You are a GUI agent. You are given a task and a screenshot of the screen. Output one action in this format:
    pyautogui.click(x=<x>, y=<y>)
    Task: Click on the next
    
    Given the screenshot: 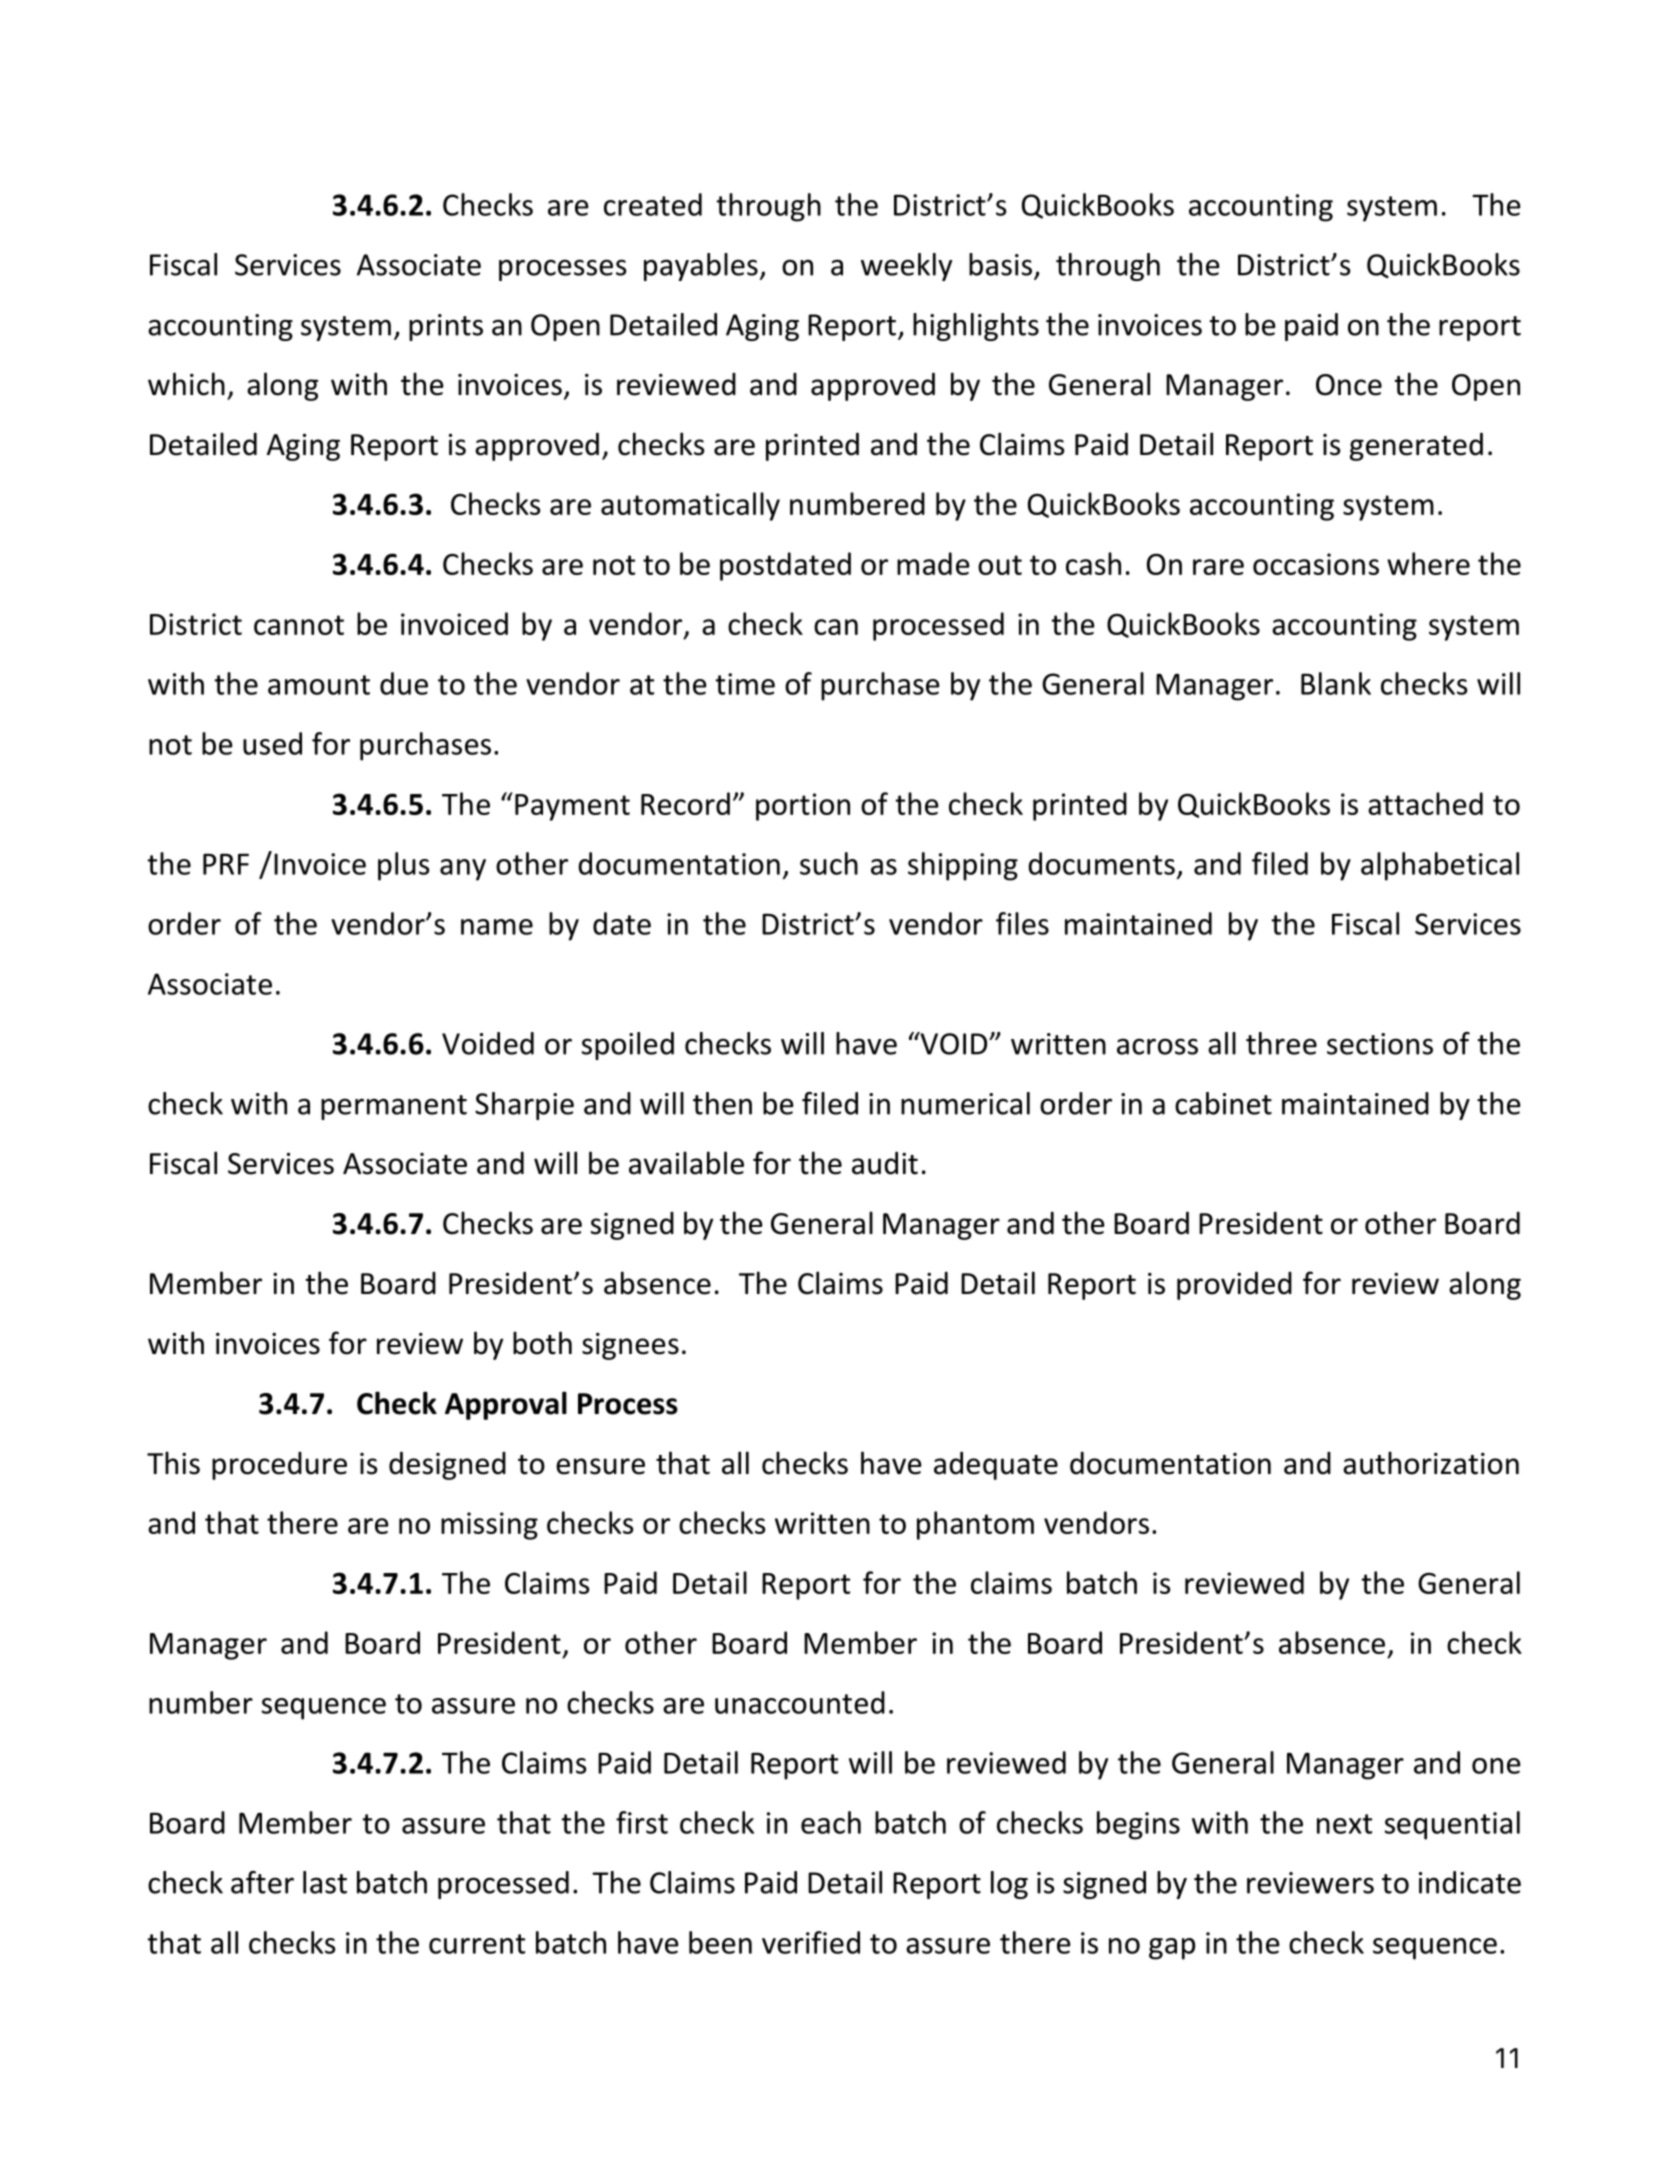 What is the action you would take?
    pyautogui.click(x=1344, y=1824)
